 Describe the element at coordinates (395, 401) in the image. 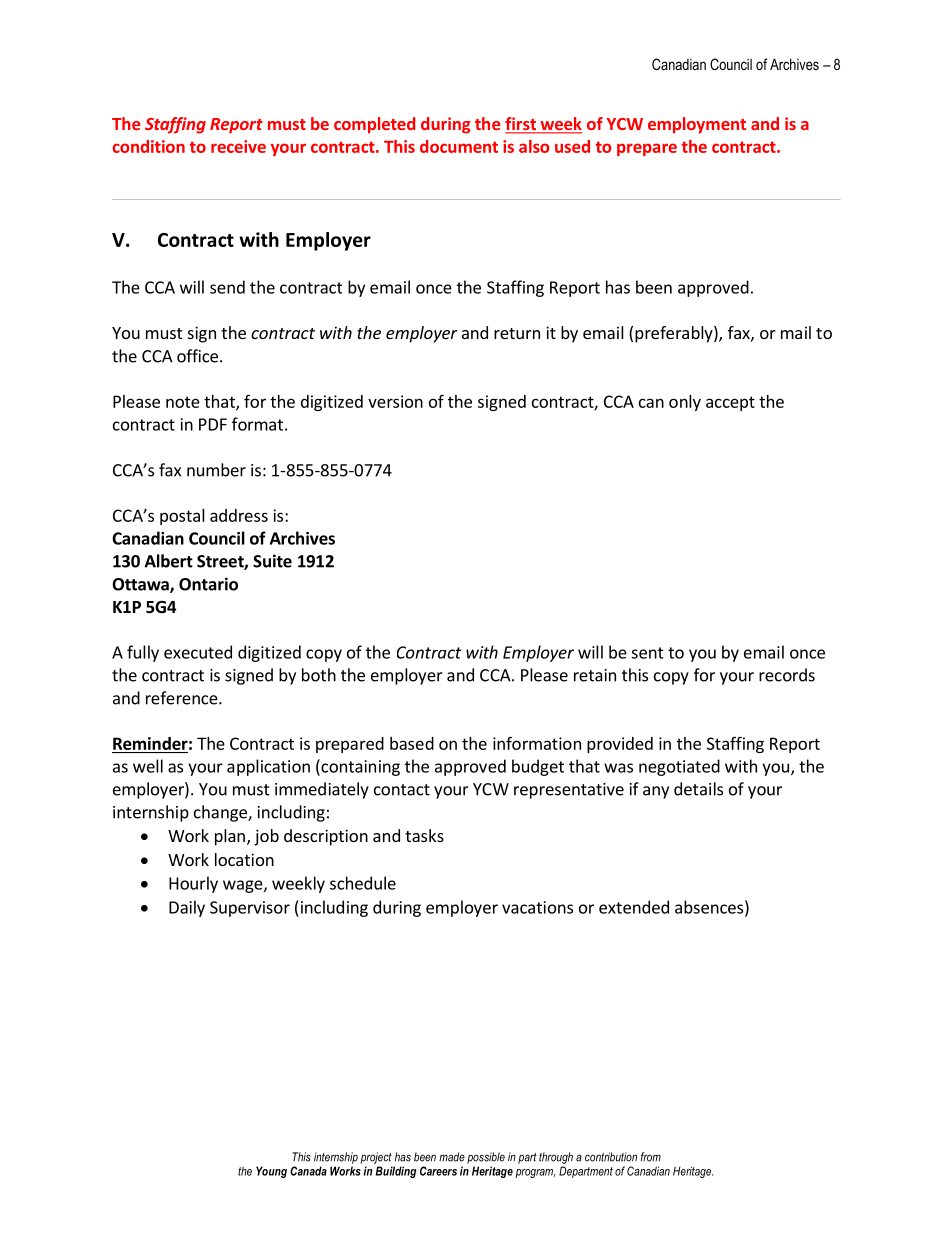

I see `version` at that location.
